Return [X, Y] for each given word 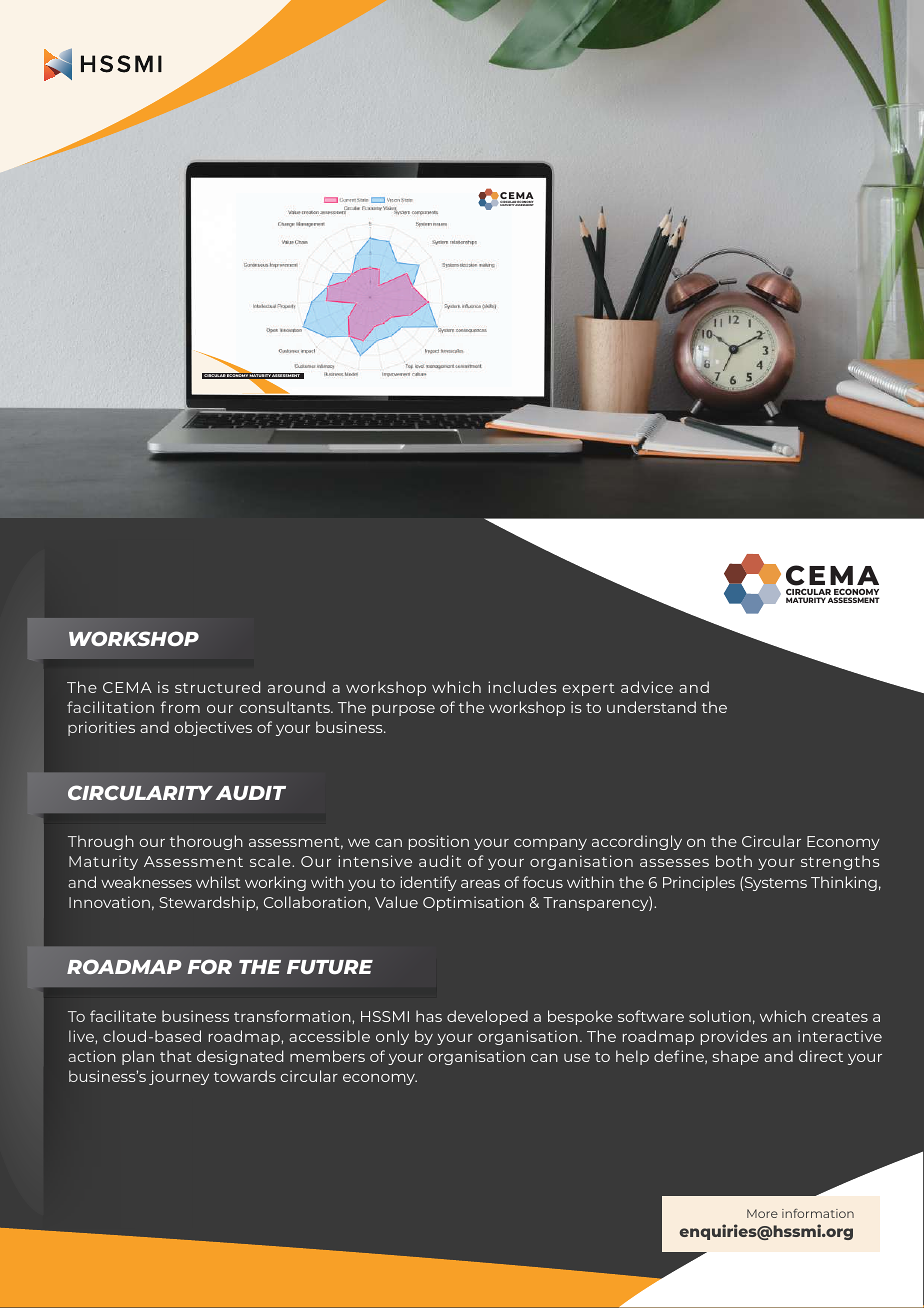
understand [651, 707]
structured [217, 687]
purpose [403, 710]
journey [179, 1077]
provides [734, 1037]
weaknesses [146, 882]
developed [487, 1017]
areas [480, 884]
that [176, 1056]
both [734, 861]
